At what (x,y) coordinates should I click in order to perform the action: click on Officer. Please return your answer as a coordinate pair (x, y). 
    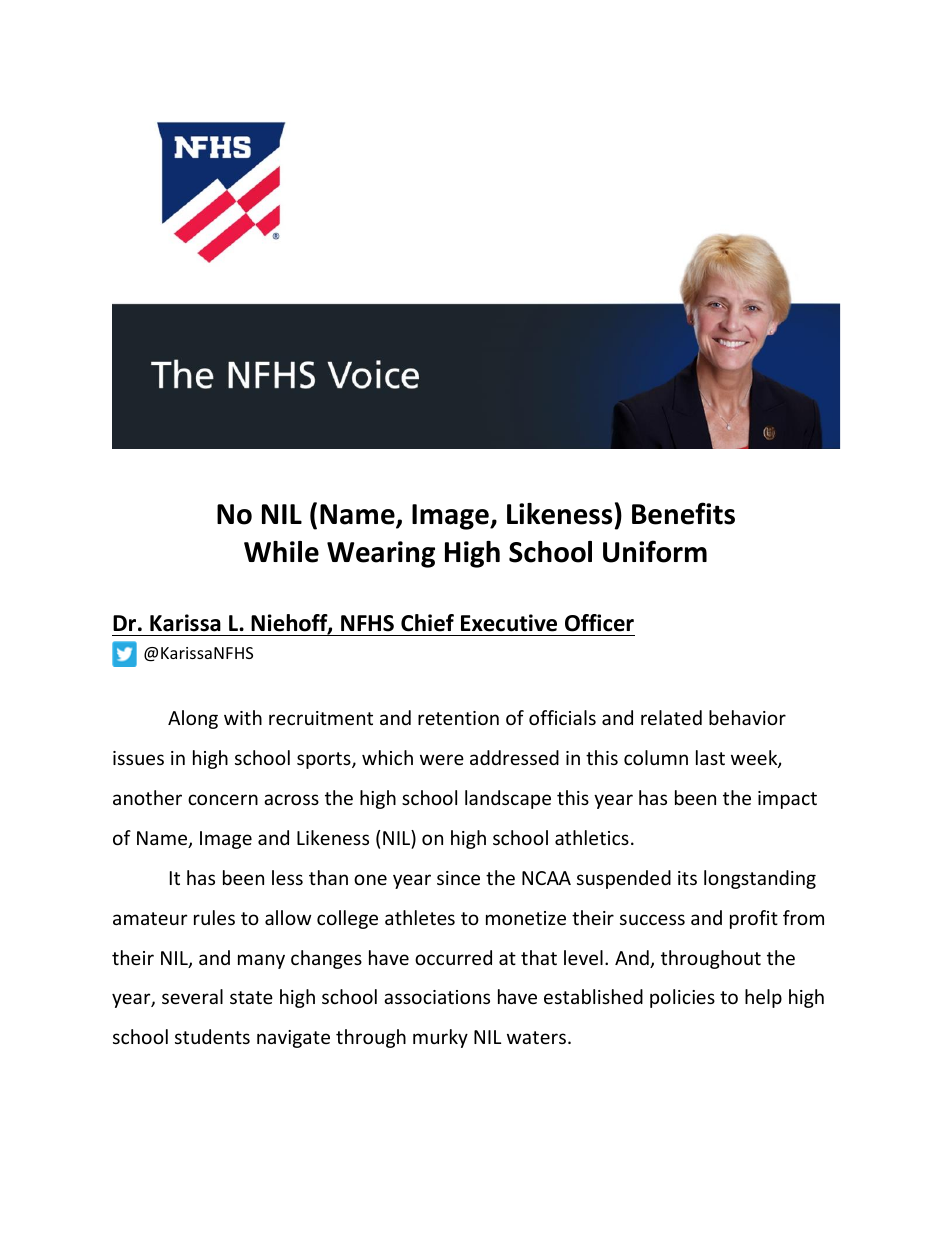
    Looking at the image, I should click on (599, 623).
